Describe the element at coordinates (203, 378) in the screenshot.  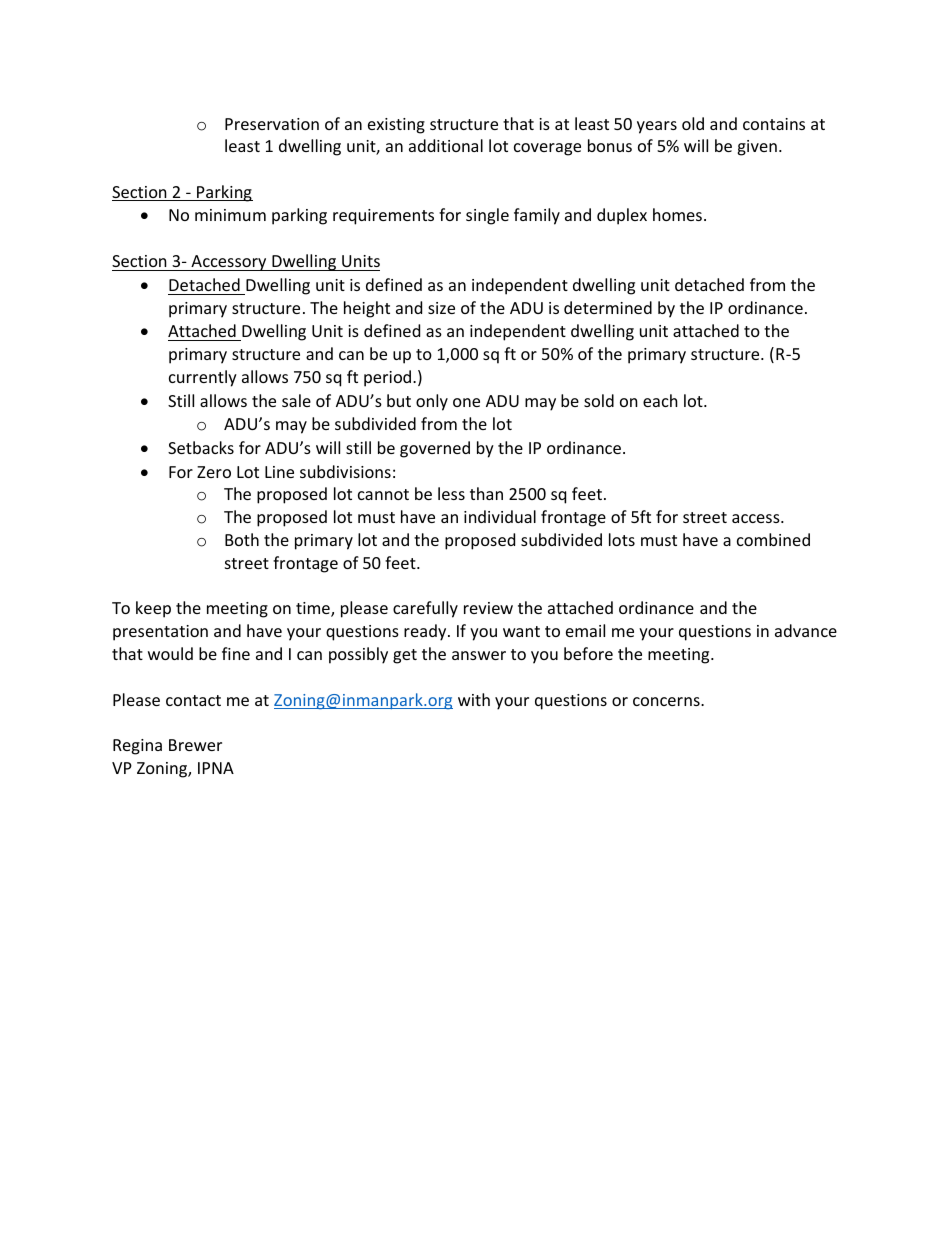
I see `currently` at that location.
